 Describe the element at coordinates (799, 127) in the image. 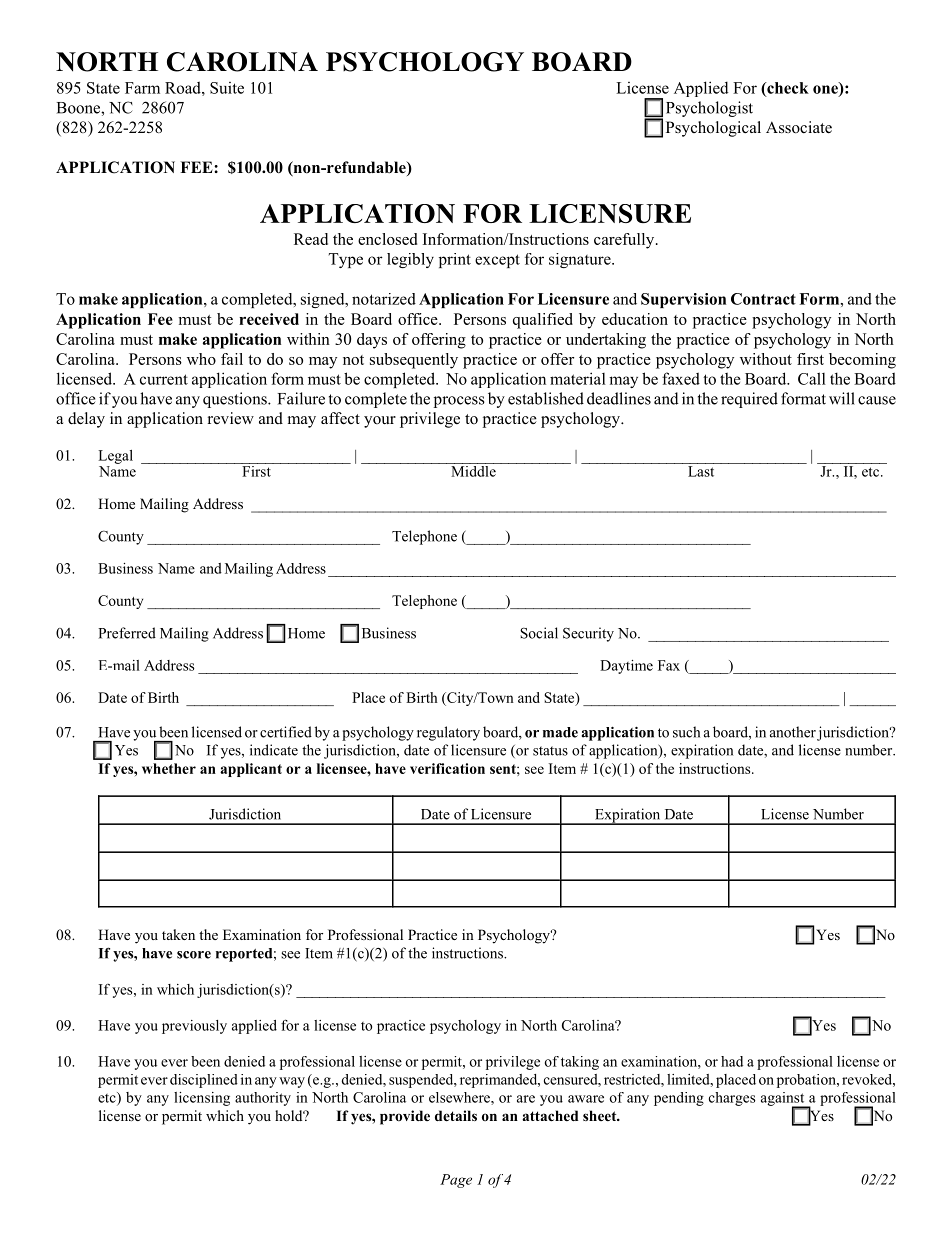

I see `Associate` at that location.
